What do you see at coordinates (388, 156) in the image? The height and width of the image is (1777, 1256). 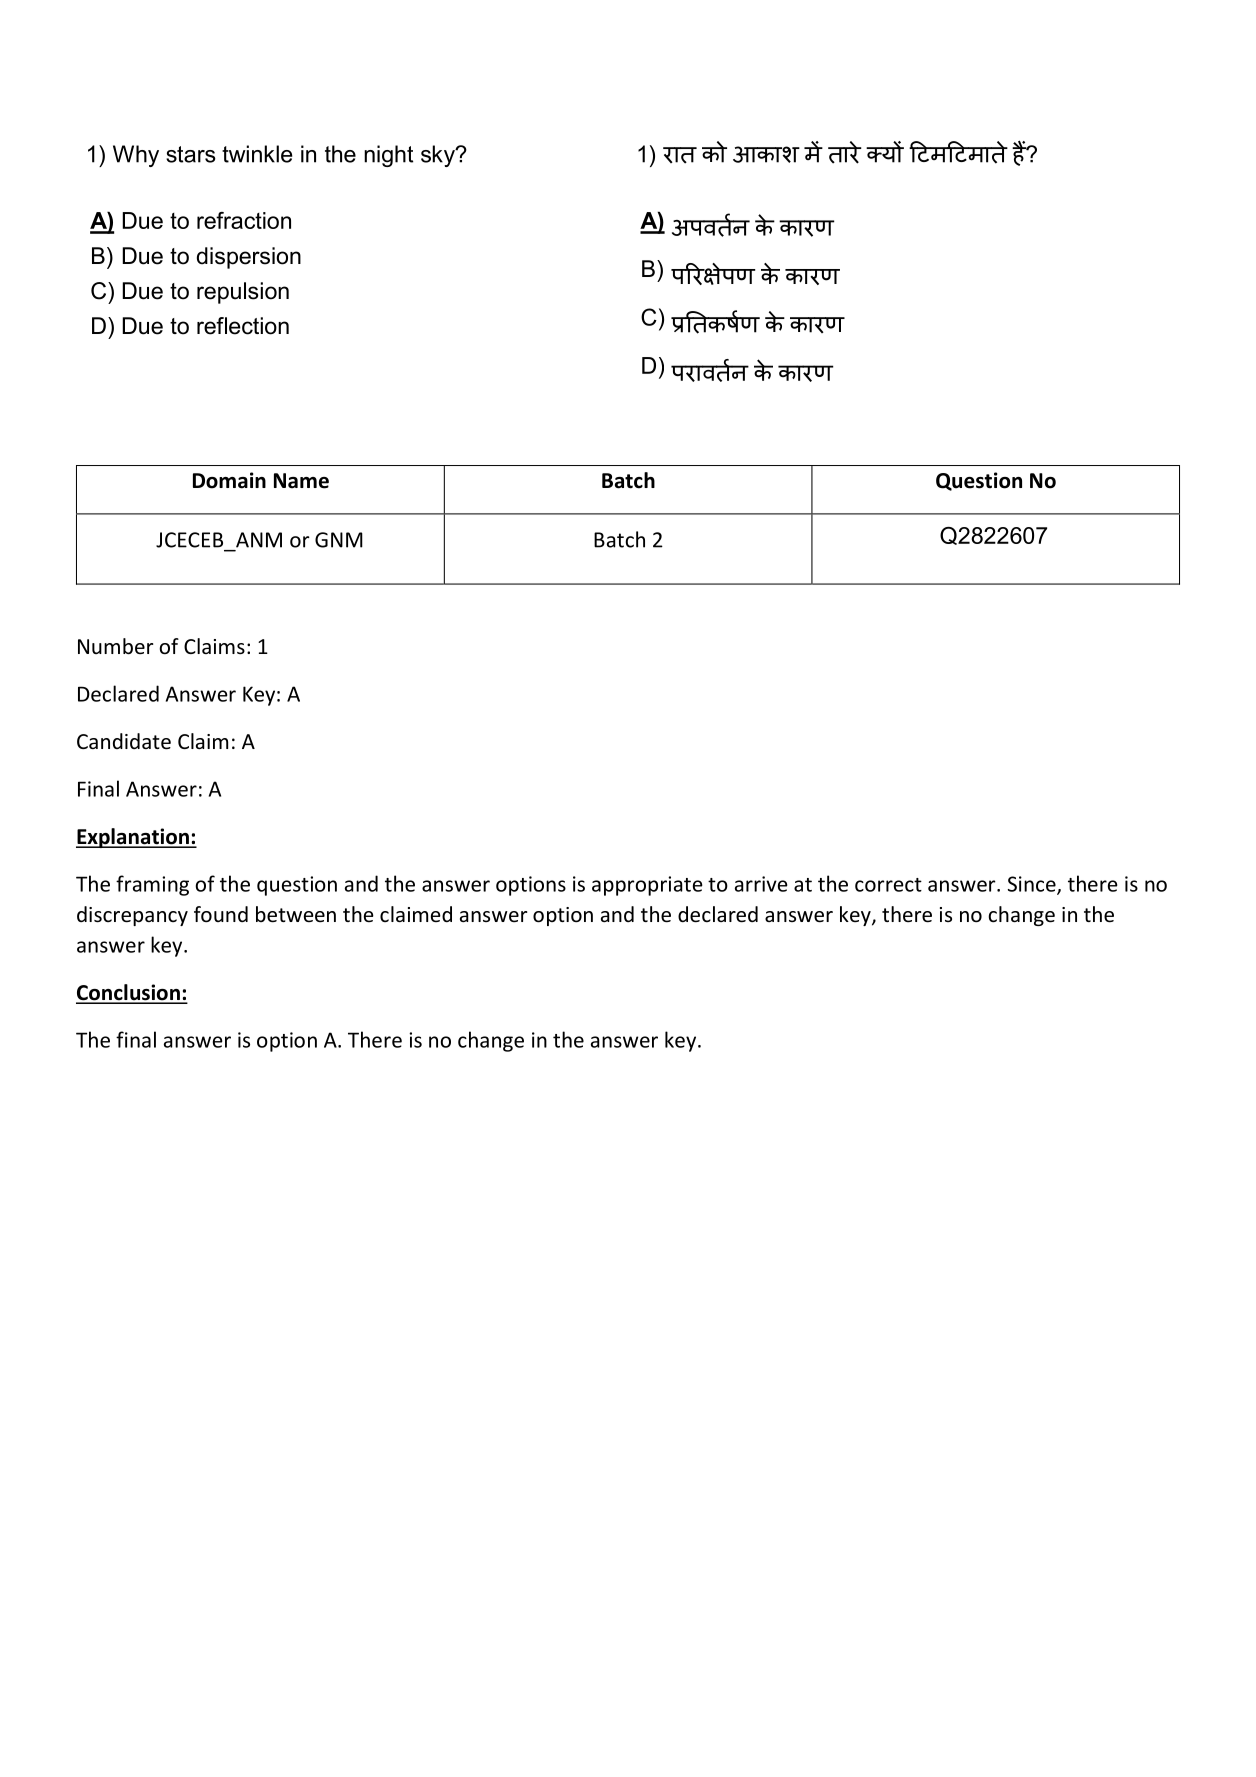 I see `night` at bounding box center [388, 156].
